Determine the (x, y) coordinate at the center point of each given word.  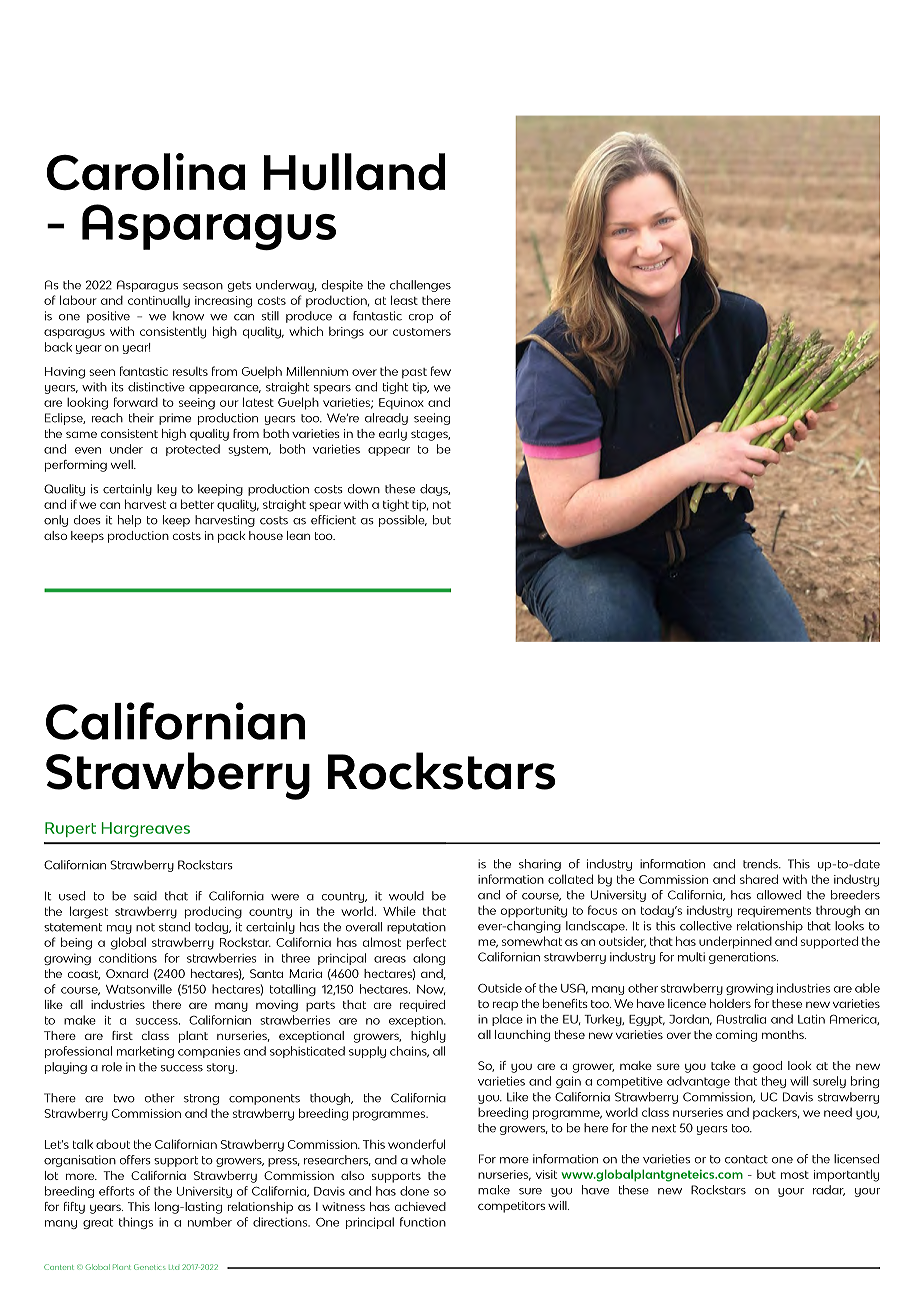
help (129, 521)
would (406, 896)
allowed (779, 895)
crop (421, 318)
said (145, 896)
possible (403, 521)
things (136, 1223)
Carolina (146, 172)
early (393, 435)
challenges (420, 286)
